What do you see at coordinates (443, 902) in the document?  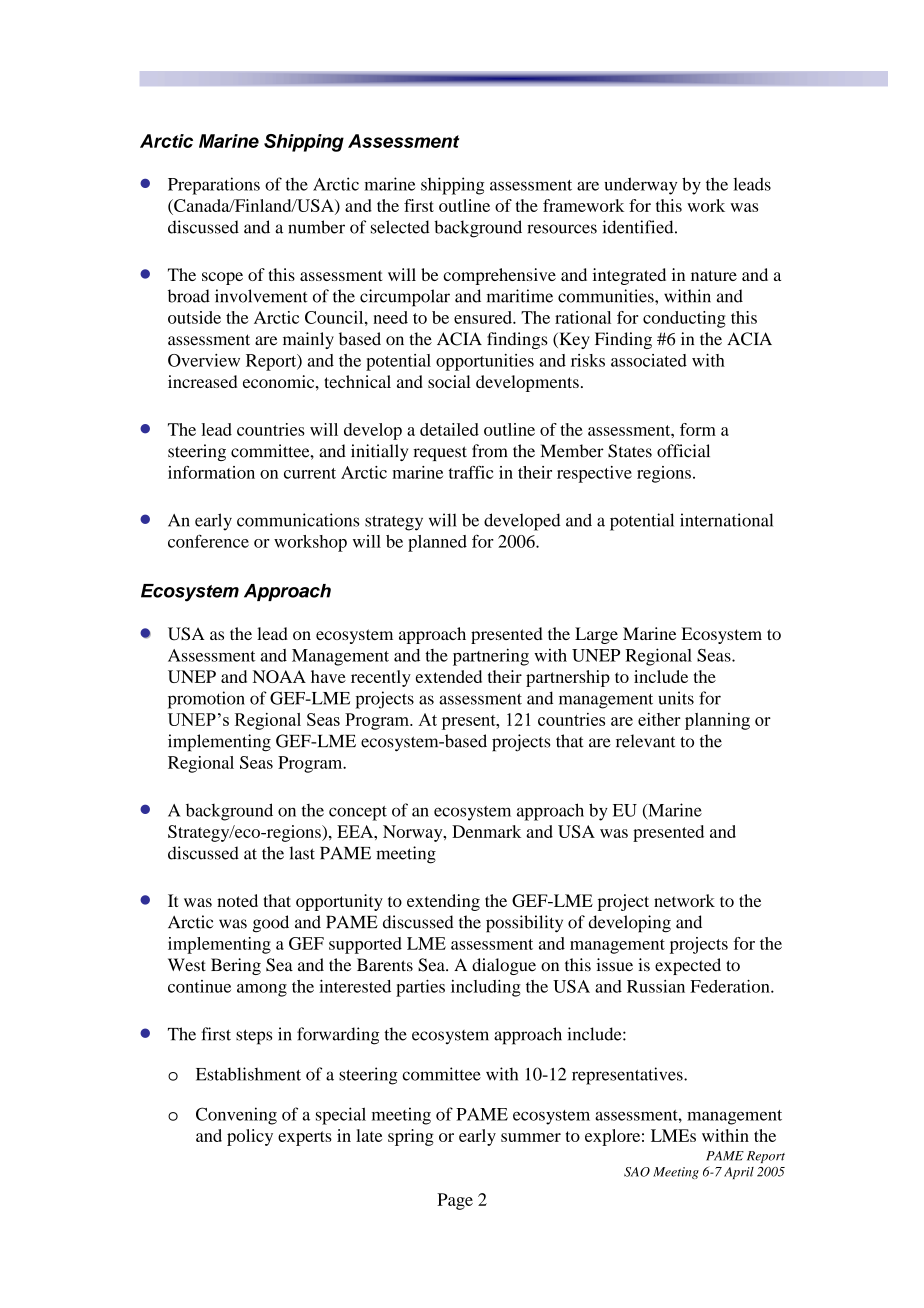 I see `extending` at bounding box center [443, 902].
